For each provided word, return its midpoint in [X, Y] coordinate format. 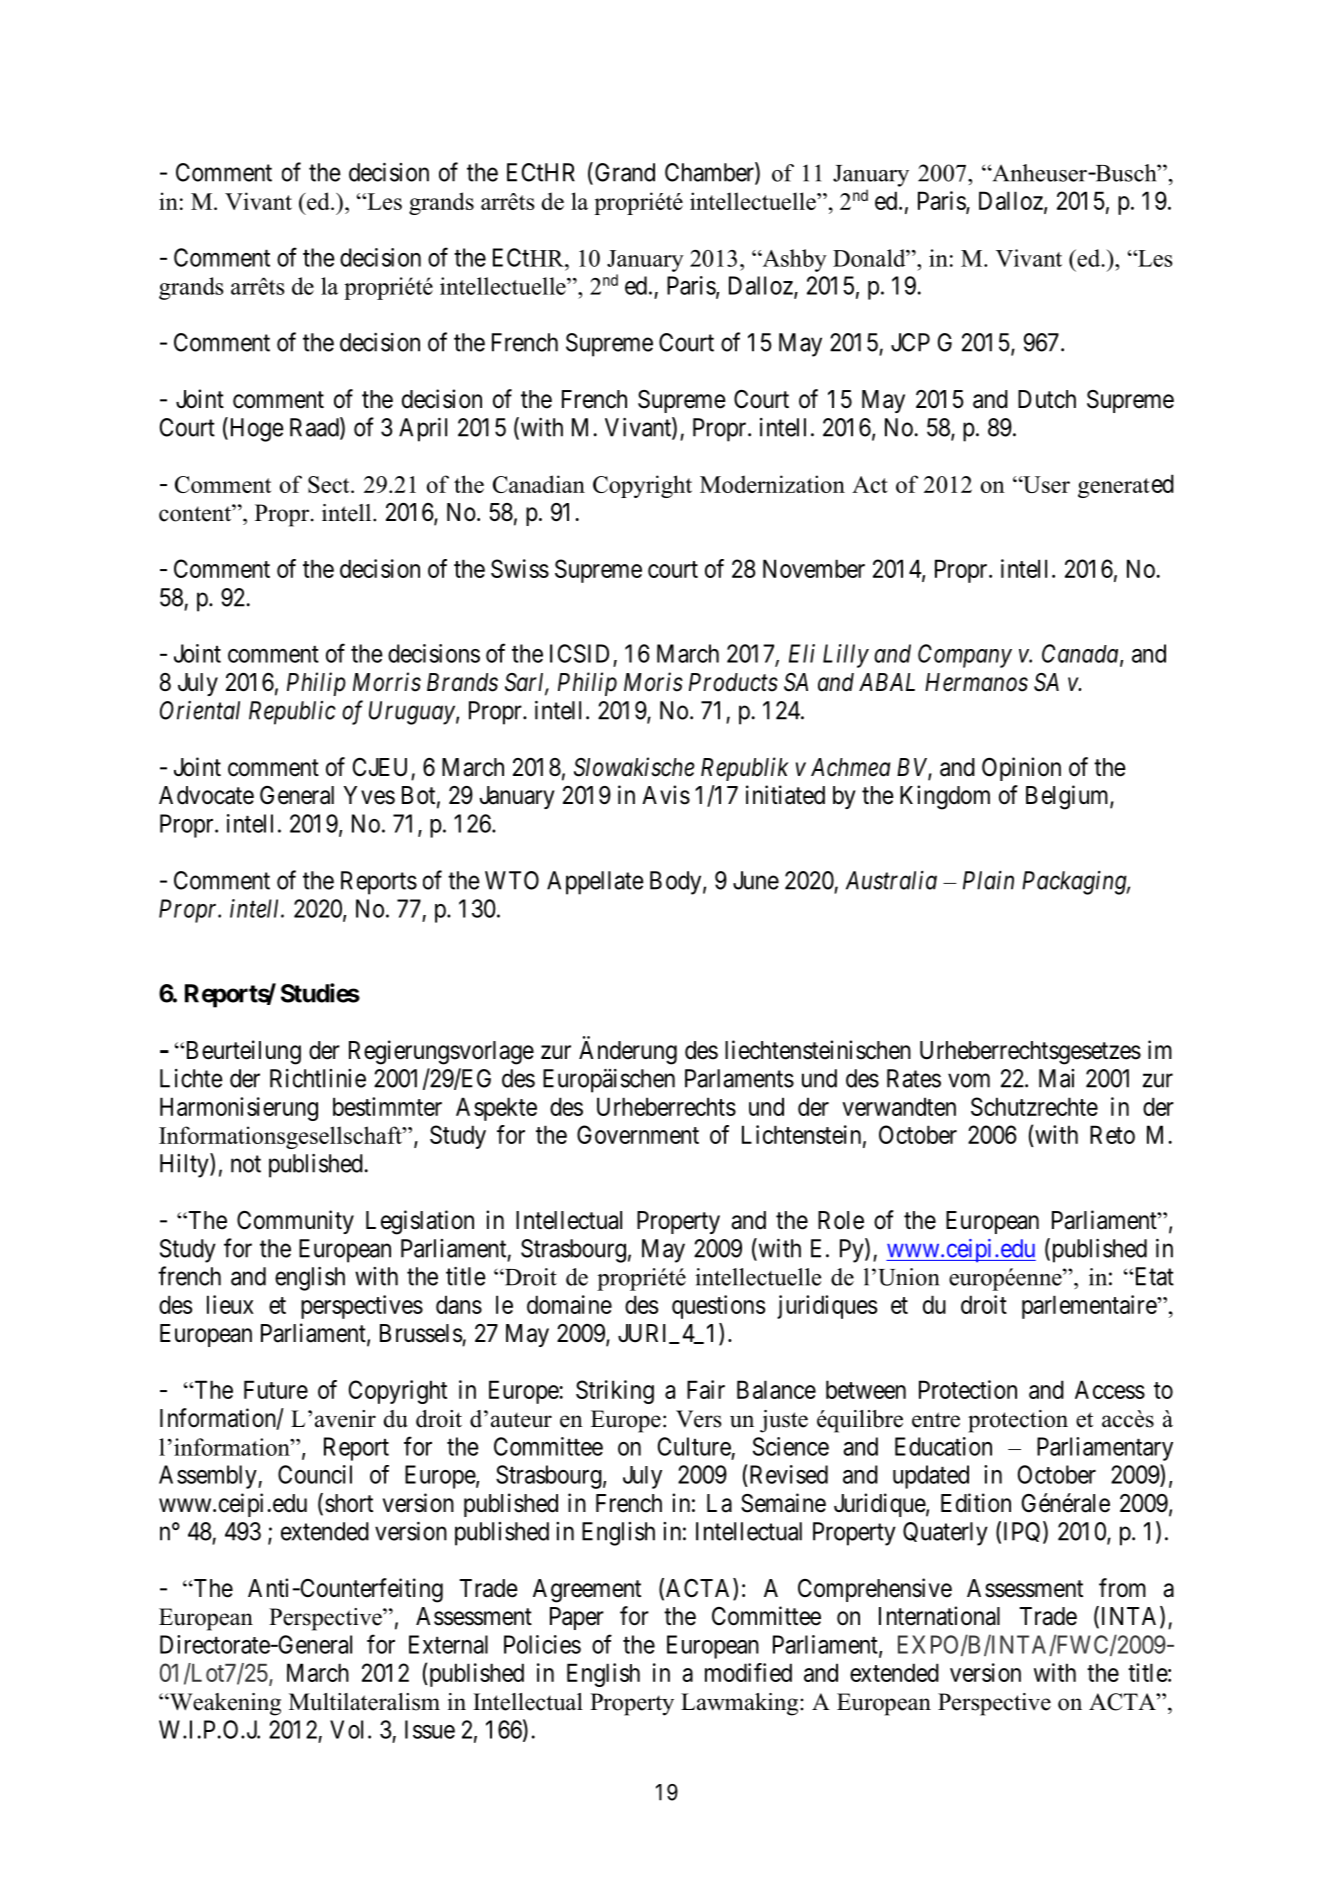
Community [295, 1222]
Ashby [793, 260]
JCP [910, 342]
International [939, 1616]
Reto [1112, 1134]
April [423, 429]
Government [638, 1134]
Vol [346, 1729]
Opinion [1021, 769]
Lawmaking [741, 1704]
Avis [666, 795]
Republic [292, 713]
